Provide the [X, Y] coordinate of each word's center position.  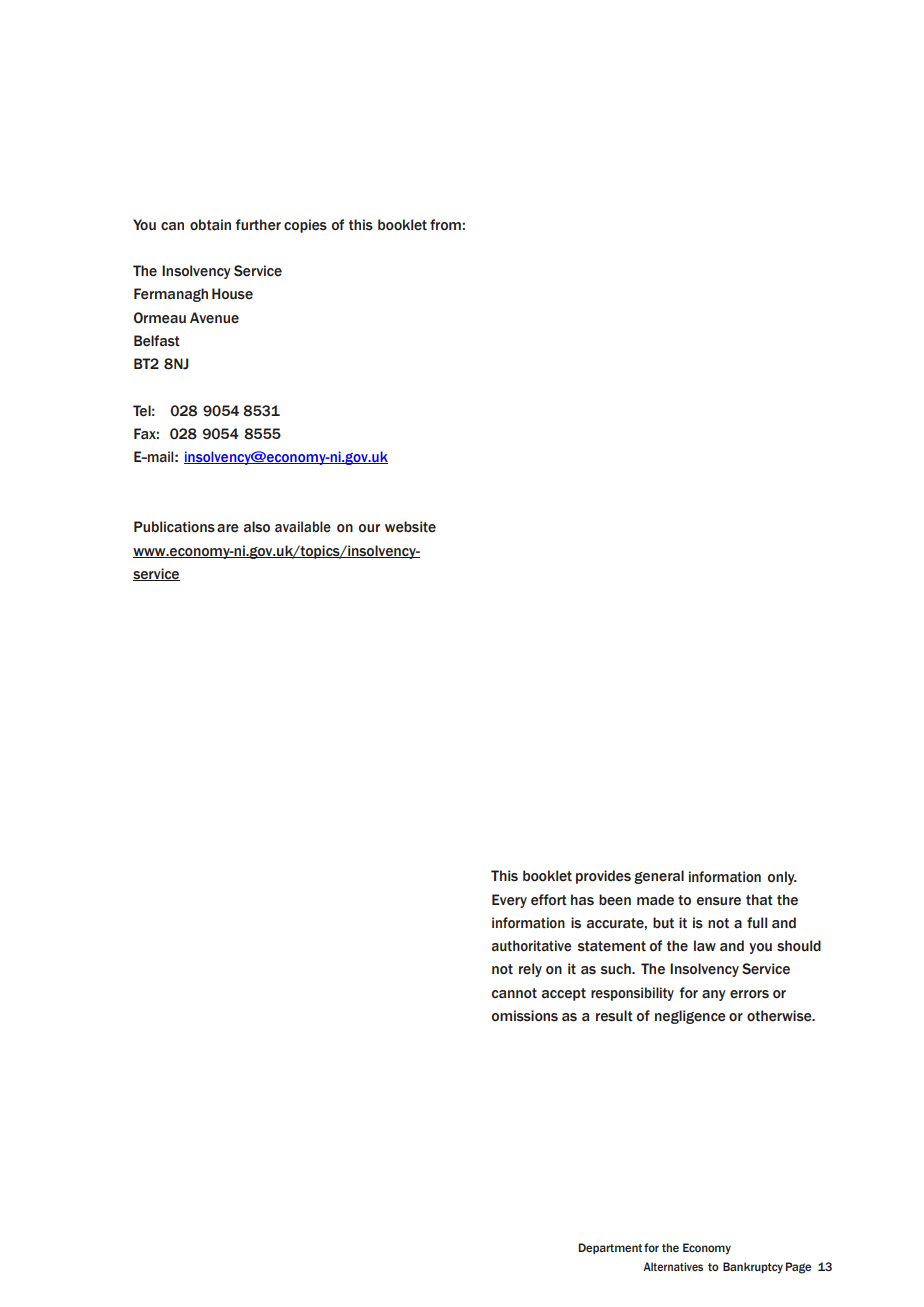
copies [305, 226]
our [369, 528]
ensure [719, 901]
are [228, 528]
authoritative [531, 946]
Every [509, 901]
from [445, 225]
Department [610, 1248]
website [410, 527]
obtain [210, 225]
